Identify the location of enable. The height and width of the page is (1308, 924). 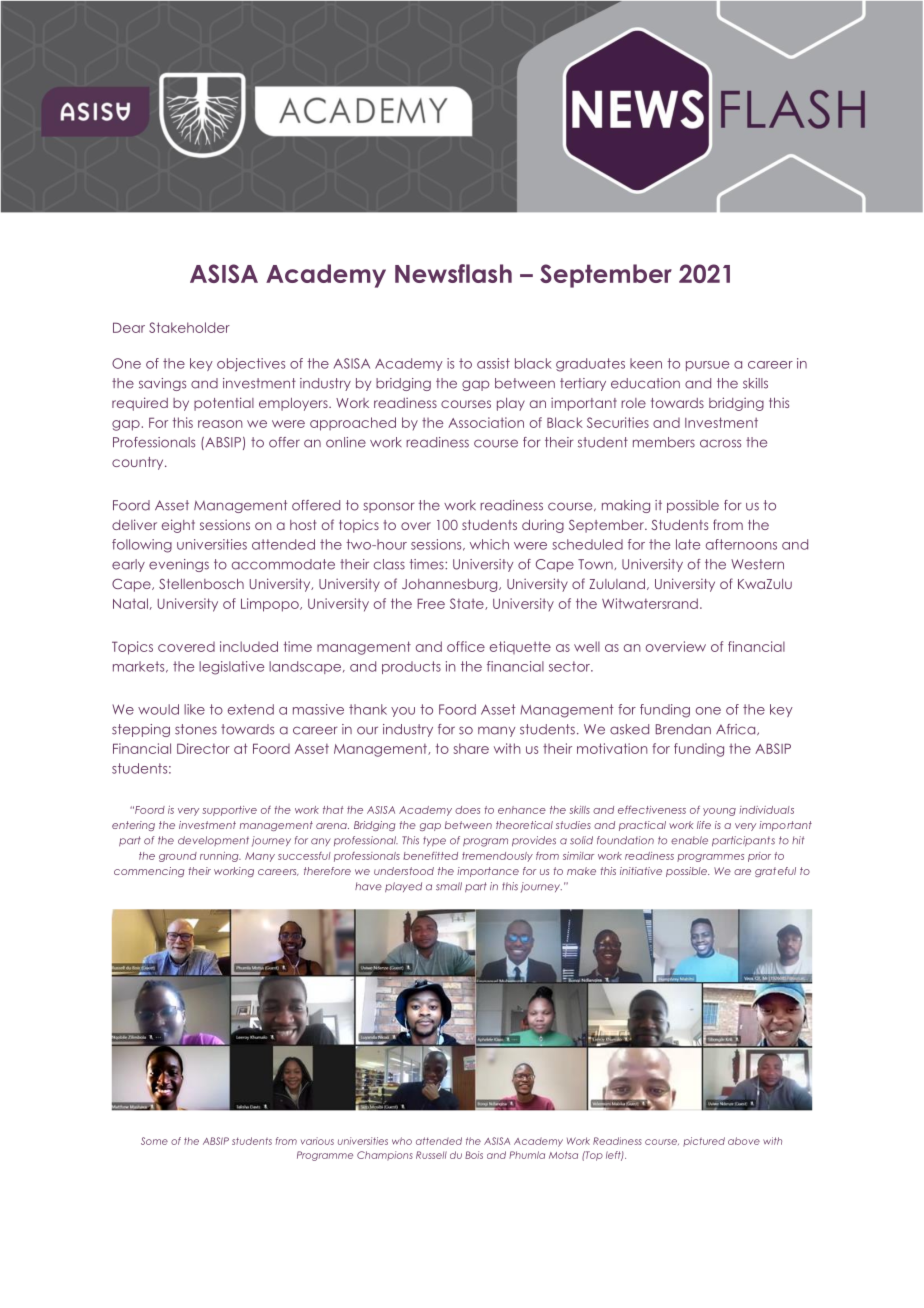
(689, 840).
